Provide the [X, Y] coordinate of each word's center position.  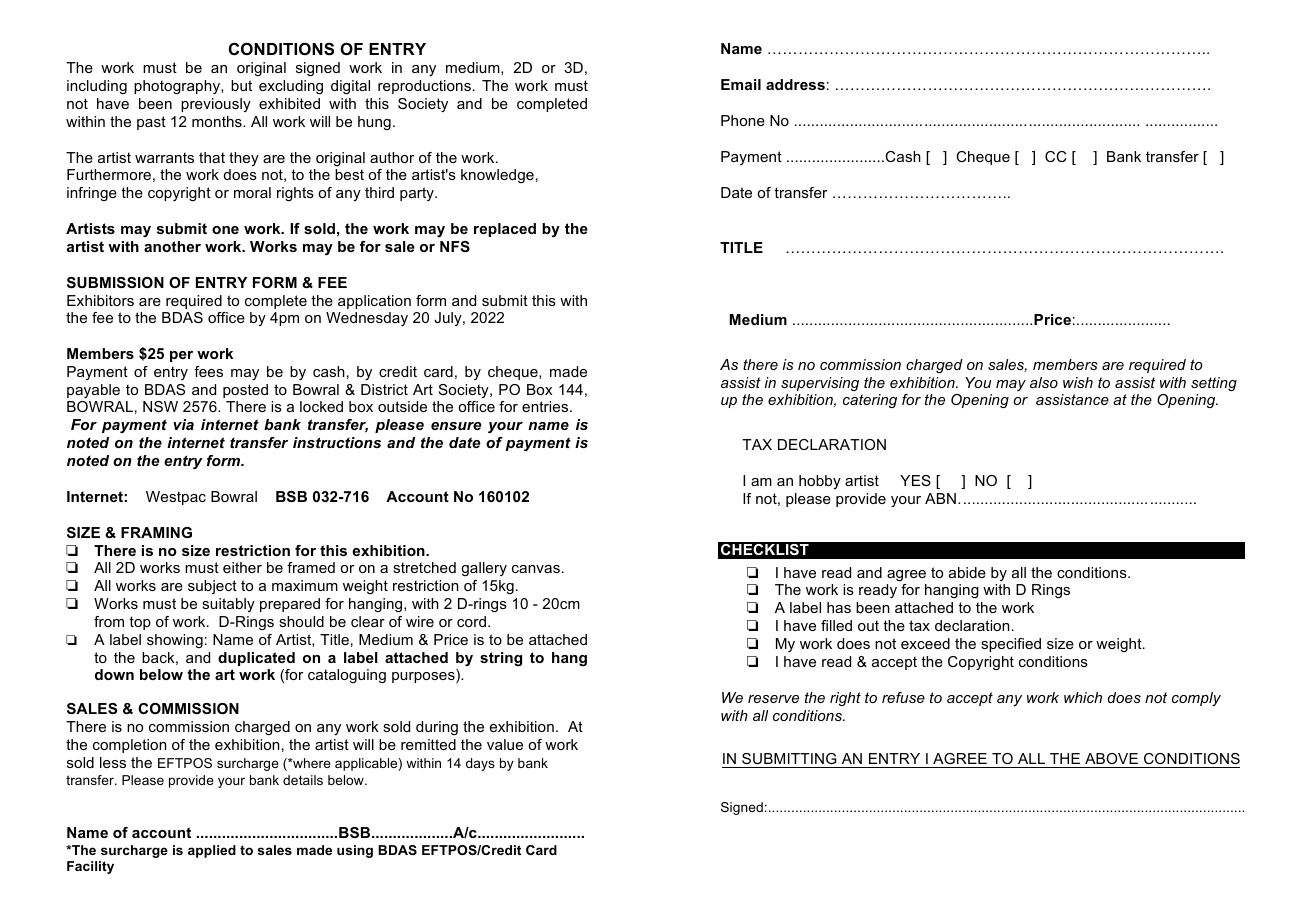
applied [212, 851]
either [242, 567]
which [1083, 697]
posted [245, 391]
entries [546, 406]
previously [216, 105]
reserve [773, 699]
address [795, 84]
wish [1078, 382]
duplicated [256, 659]
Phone [743, 120]
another [172, 246]
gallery [484, 569]
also [1044, 382]
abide [967, 572]
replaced [505, 230]
